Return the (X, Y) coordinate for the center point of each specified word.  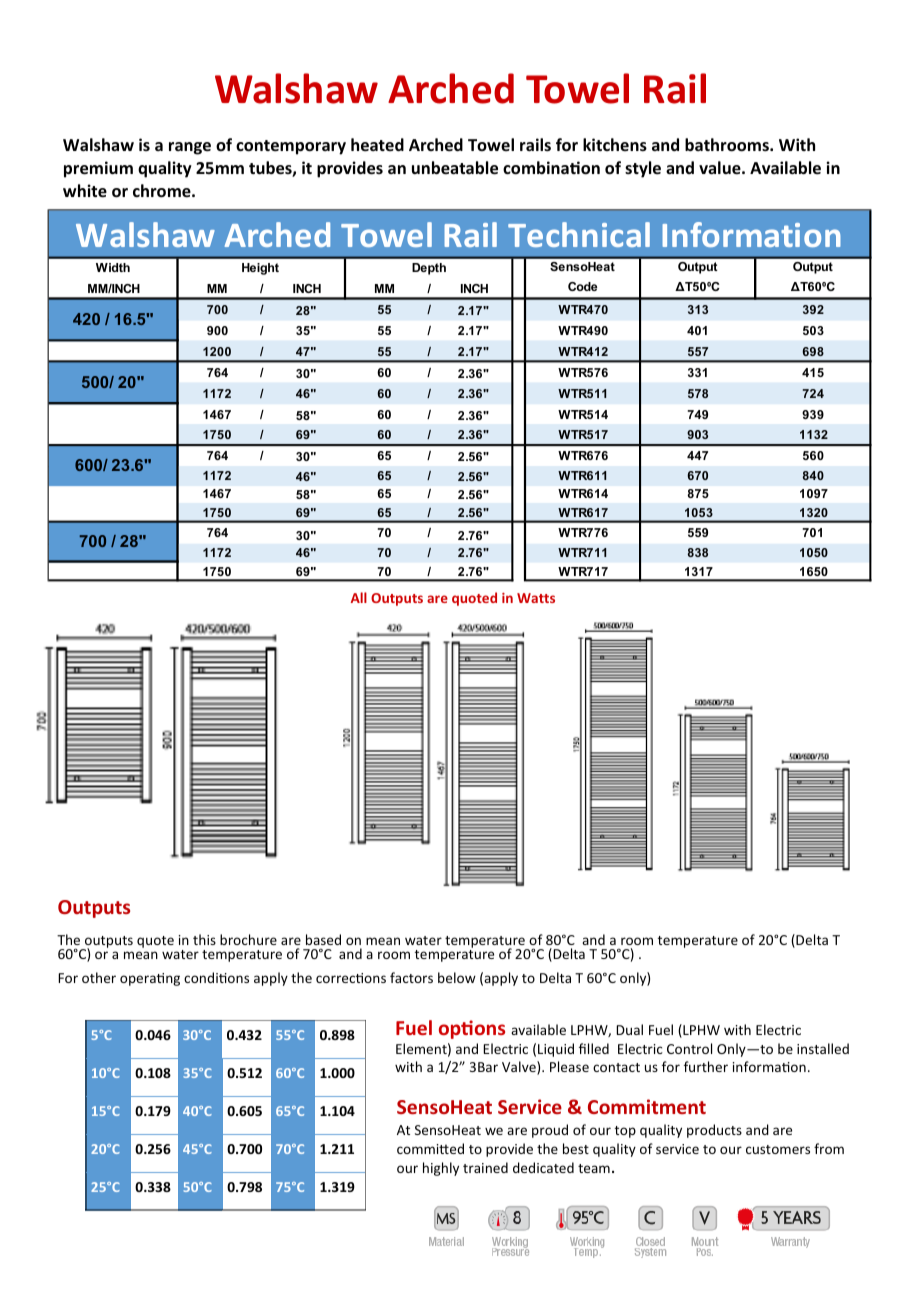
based (323, 939)
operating (150, 979)
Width (113, 267)
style (643, 169)
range (190, 148)
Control (689, 1048)
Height (260, 269)
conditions (216, 977)
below (457, 977)
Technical (579, 234)
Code (582, 286)
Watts (536, 598)
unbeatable (455, 168)
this (204, 939)
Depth (429, 269)
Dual (629, 1029)
